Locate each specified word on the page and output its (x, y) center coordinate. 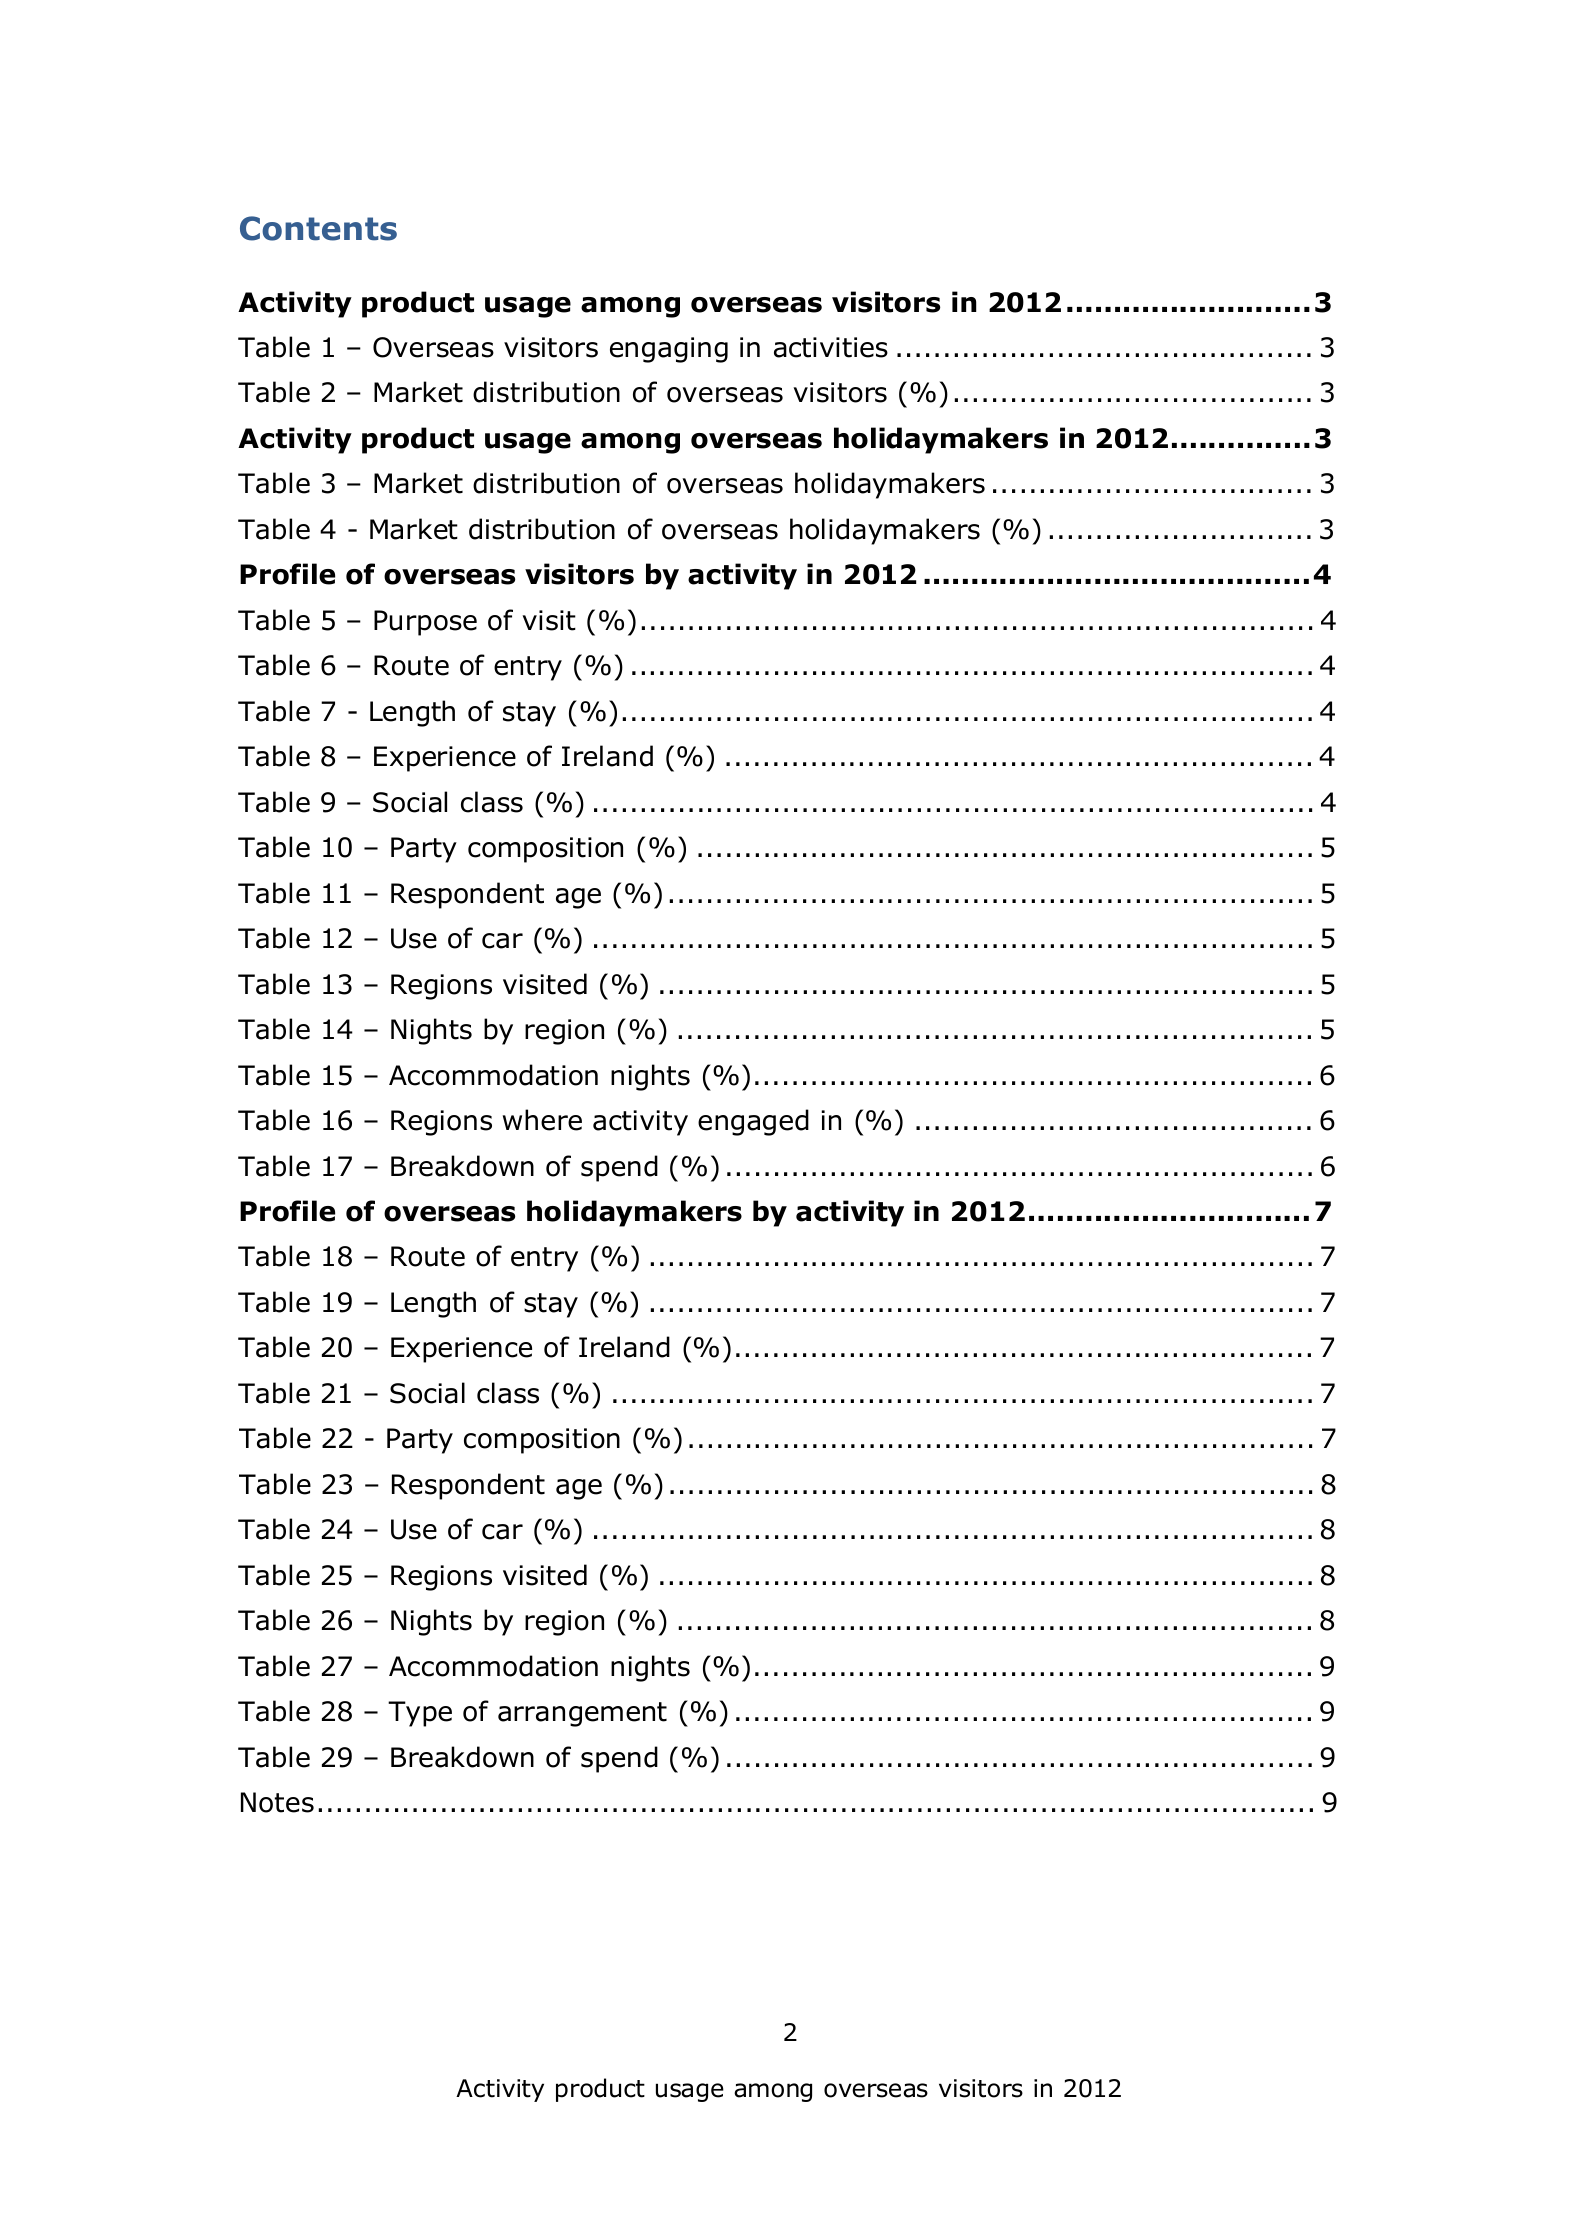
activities (831, 347)
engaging (669, 350)
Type (420, 1714)
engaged (753, 1122)
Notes (277, 1802)
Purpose (425, 623)
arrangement (582, 1714)
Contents (318, 228)
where (542, 1120)
